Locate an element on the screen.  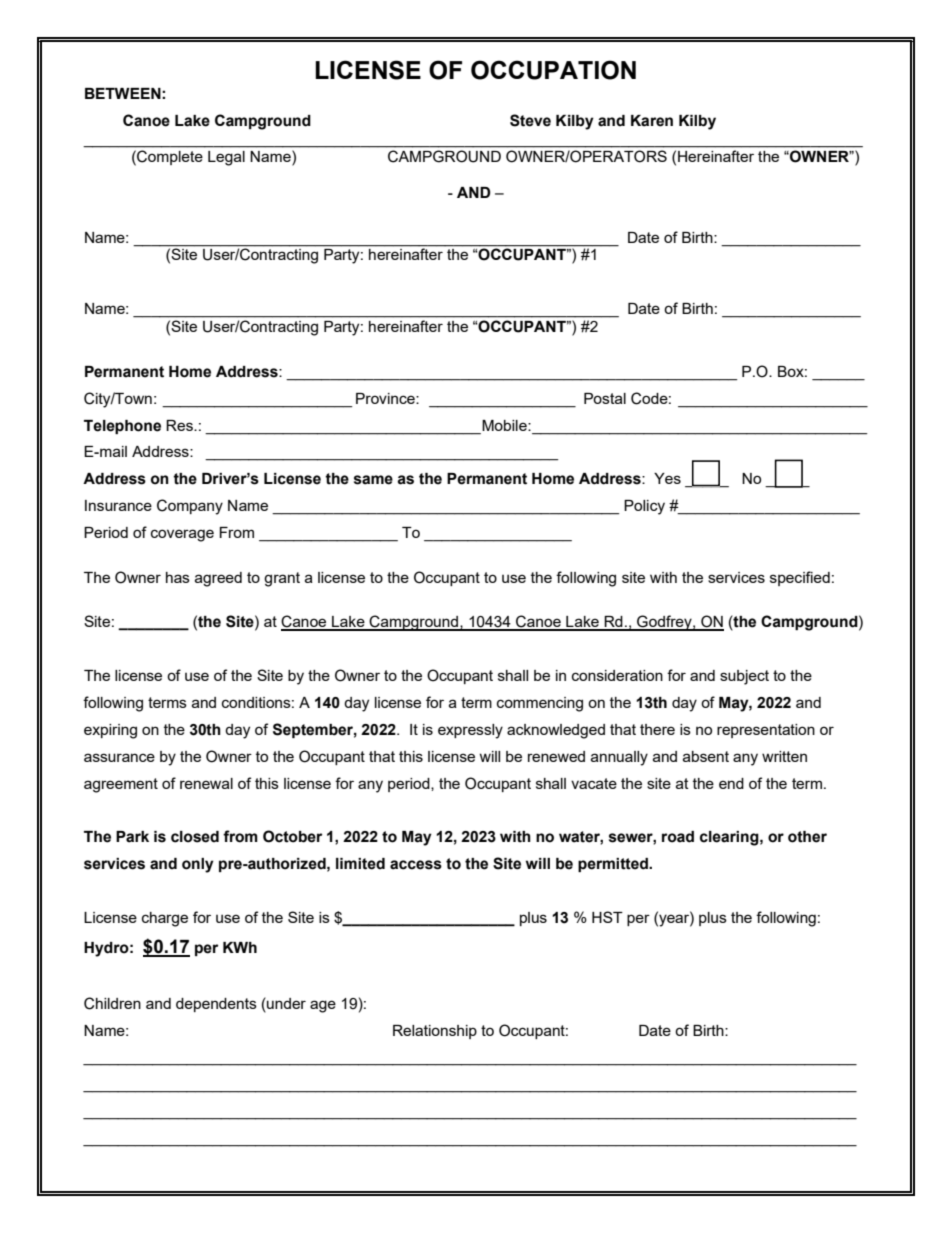
Legal is located at coordinates (226, 158).
